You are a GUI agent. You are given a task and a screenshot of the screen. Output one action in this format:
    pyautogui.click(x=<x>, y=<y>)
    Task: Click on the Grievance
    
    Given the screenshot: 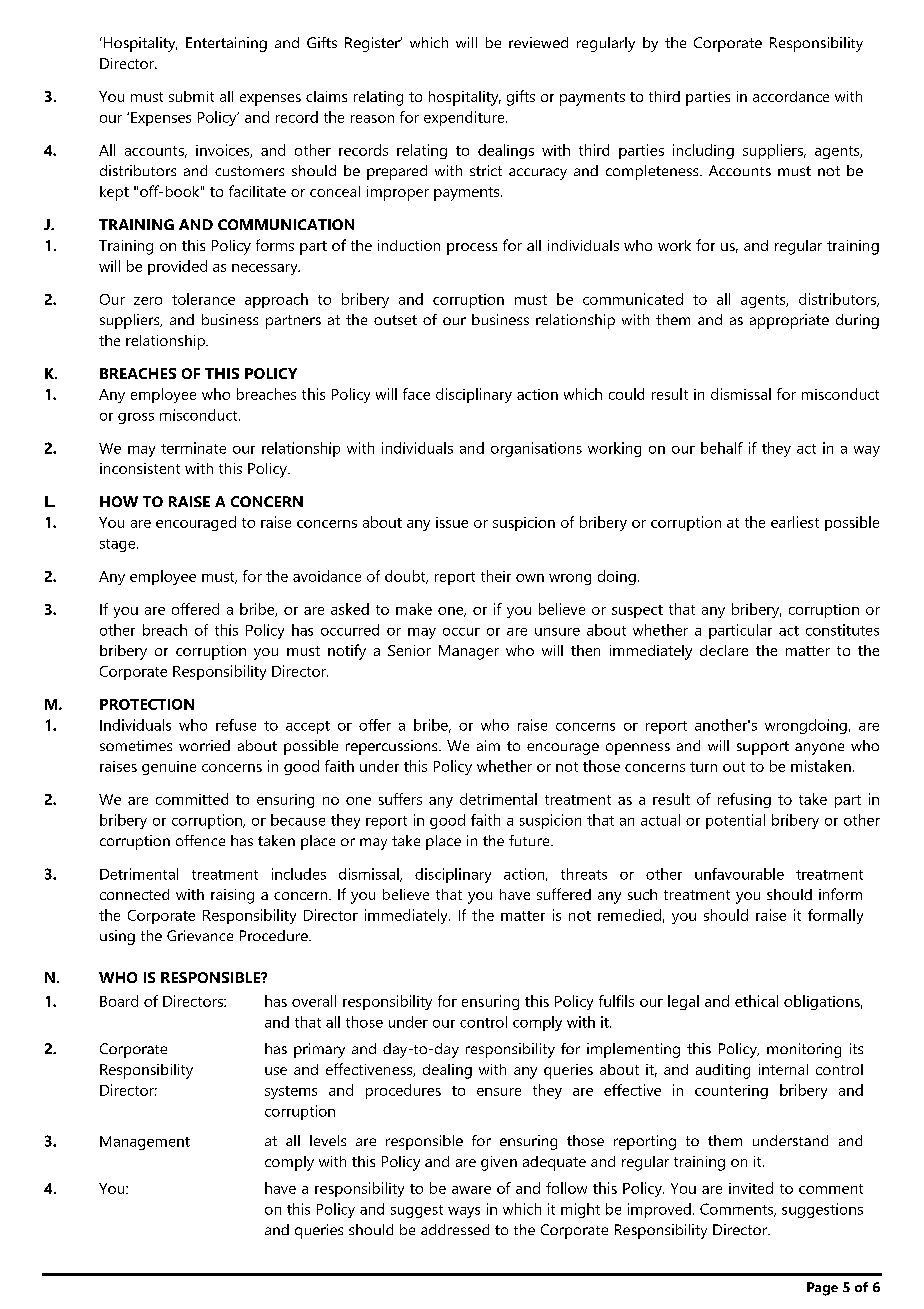 What is the action you would take?
    pyautogui.click(x=200, y=935)
